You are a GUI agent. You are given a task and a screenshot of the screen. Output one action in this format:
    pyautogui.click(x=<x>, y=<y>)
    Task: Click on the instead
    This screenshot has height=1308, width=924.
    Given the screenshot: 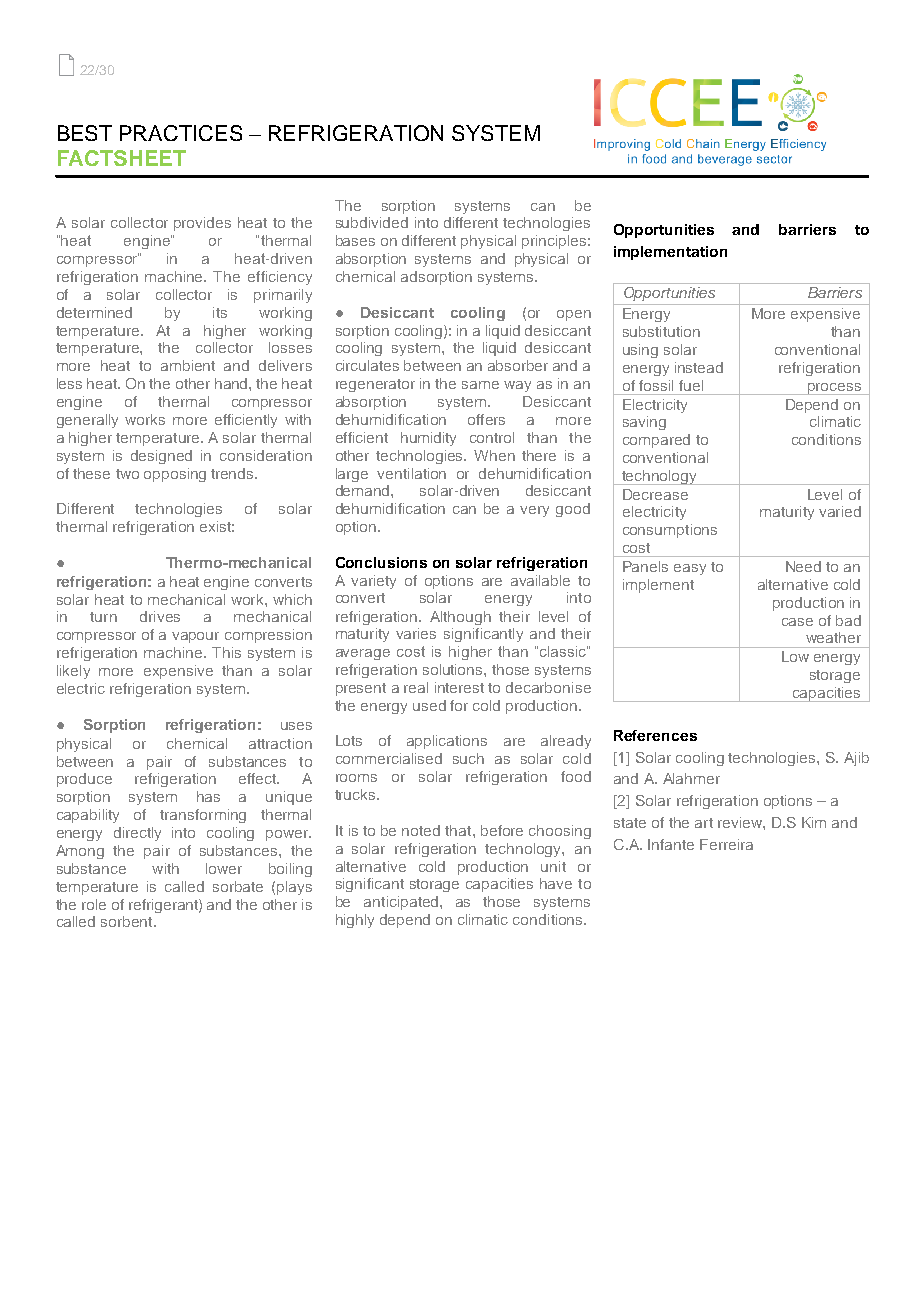 What is the action you would take?
    pyautogui.click(x=699, y=367)
